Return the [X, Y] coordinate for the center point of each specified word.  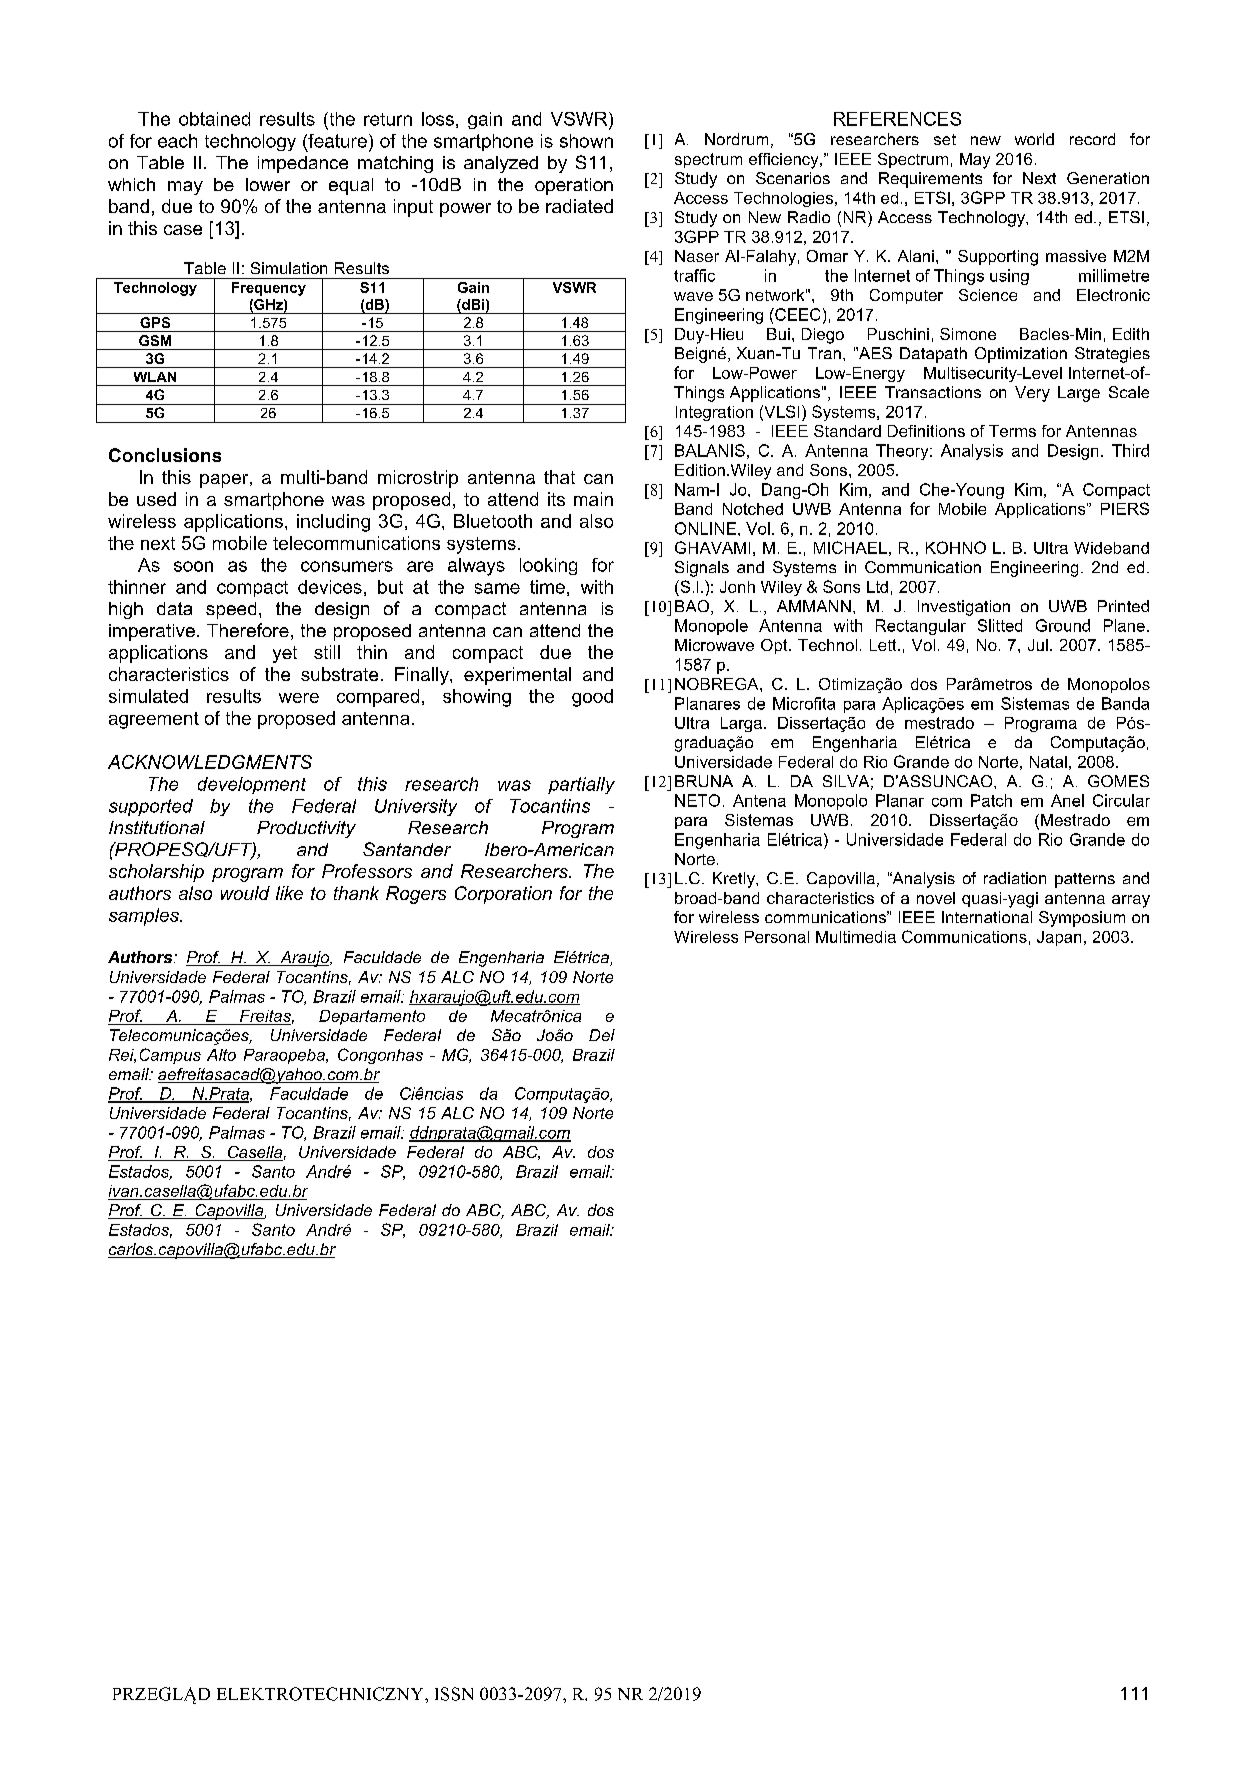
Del [602, 1035]
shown [586, 141]
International [987, 917]
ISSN [454, 1694]
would [245, 893]
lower [268, 184]
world [1034, 139]
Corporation [503, 895]
